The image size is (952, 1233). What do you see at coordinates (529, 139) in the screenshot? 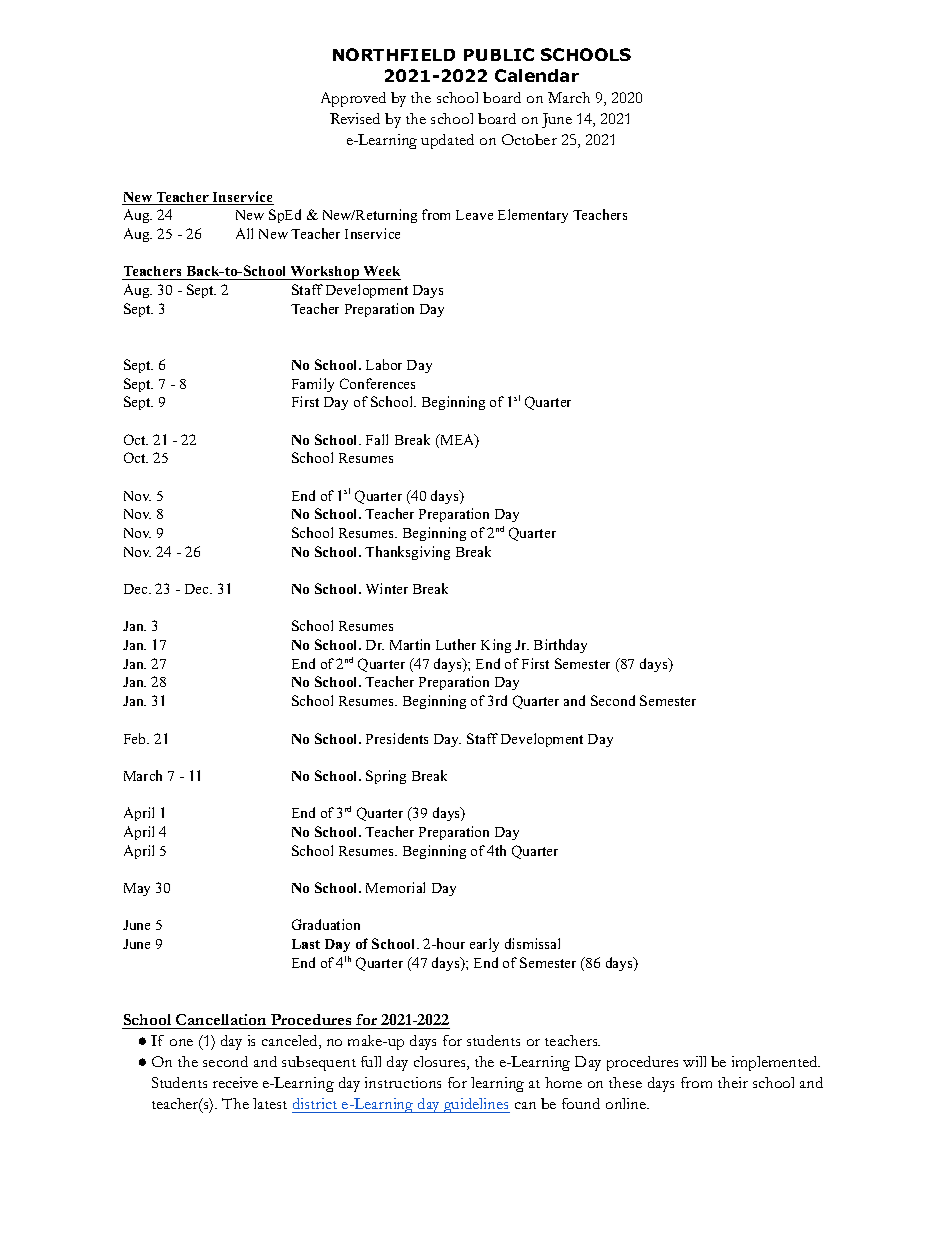
I see `October` at bounding box center [529, 139].
